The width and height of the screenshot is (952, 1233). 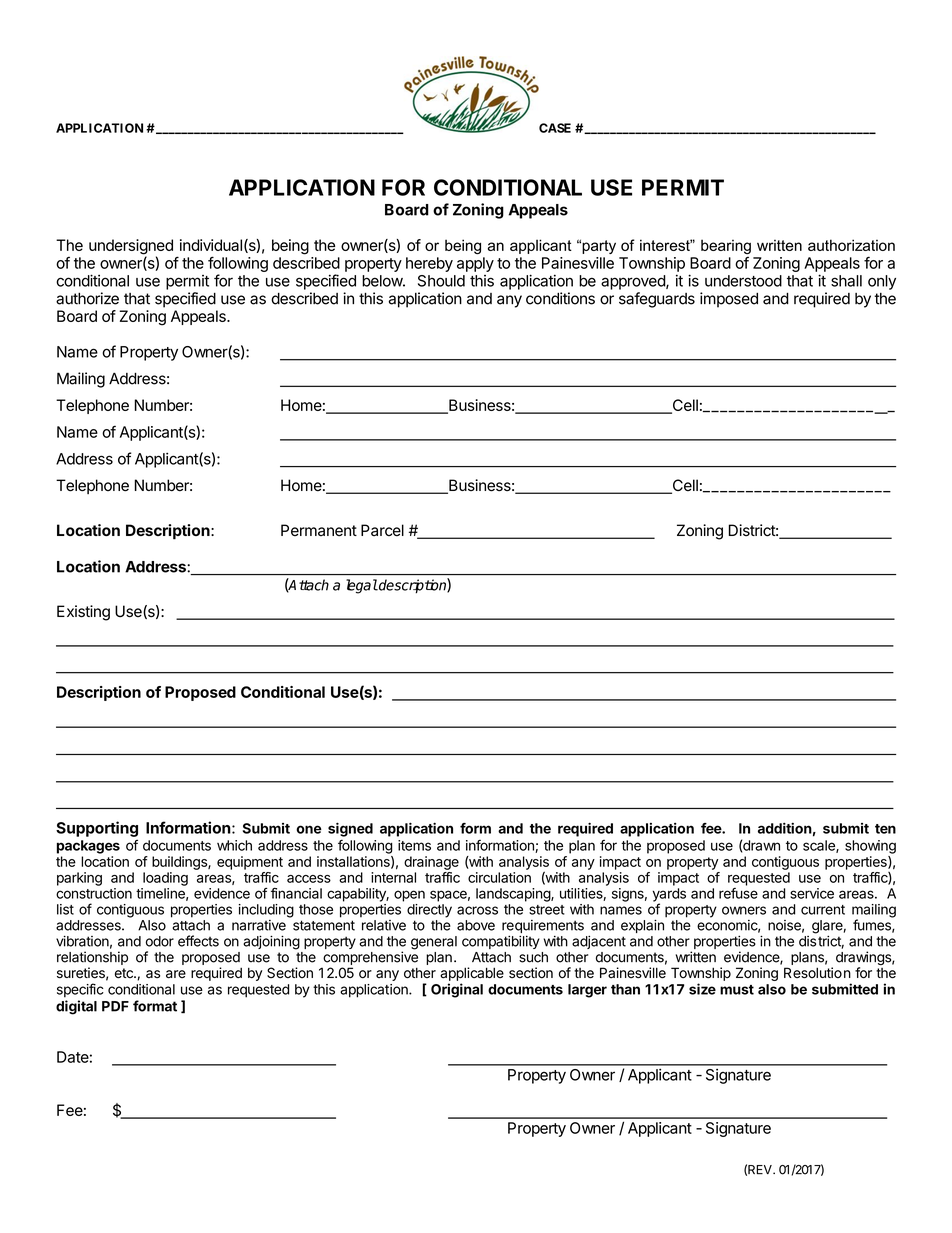 What do you see at coordinates (319, 530) in the screenshot?
I see `Permanent` at bounding box center [319, 530].
